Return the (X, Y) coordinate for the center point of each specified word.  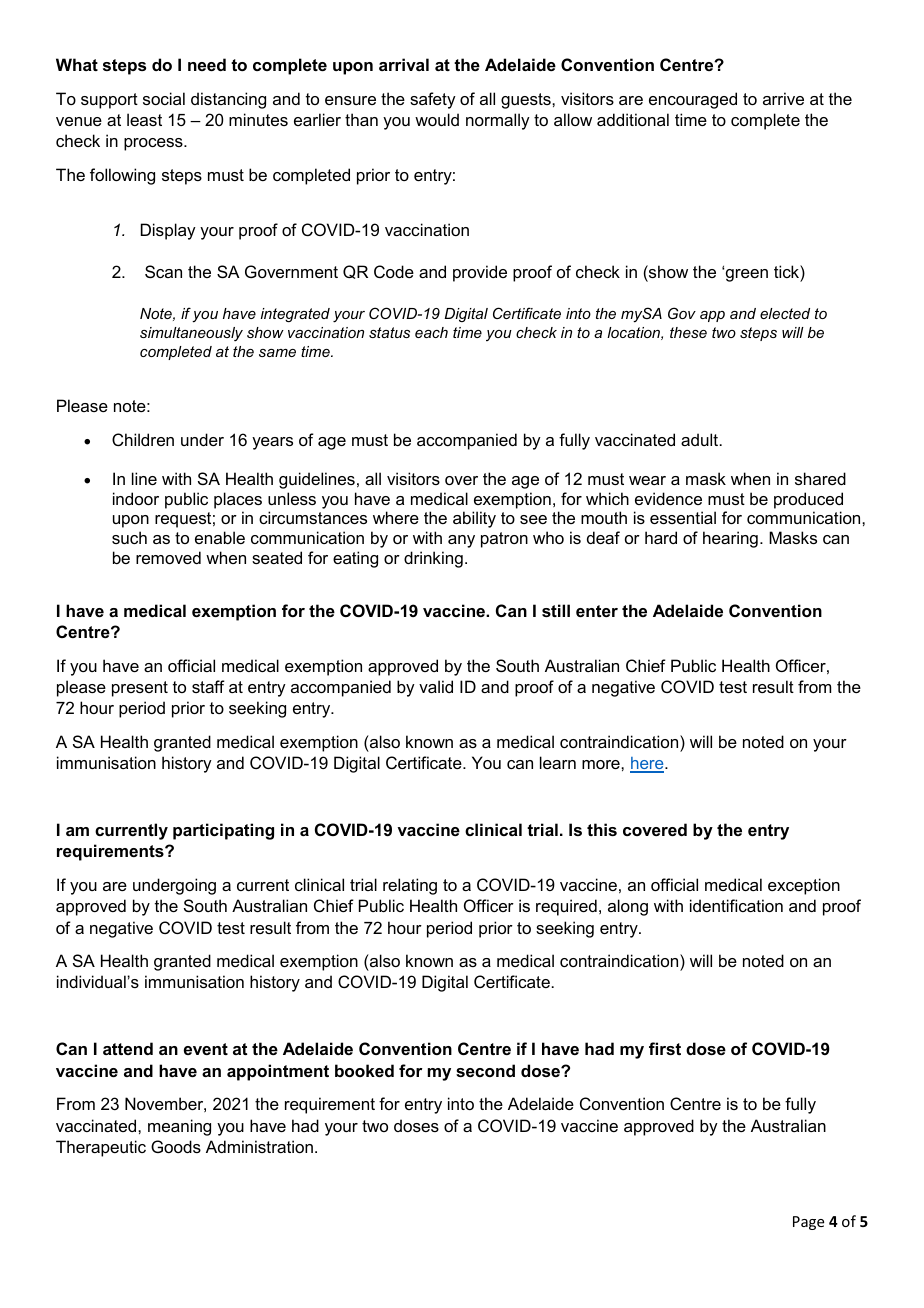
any (461, 541)
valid (436, 686)
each (431, 332)
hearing (730, 539)
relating (410, 886)
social (164, 98)
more (602, 764)
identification (736, 905)
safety (433, 100)
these (688, 332)
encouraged (693, 100)
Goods (176, 1146)
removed (168, 557)
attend (128, 1048)
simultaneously (191, 334)
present (140, 689)
